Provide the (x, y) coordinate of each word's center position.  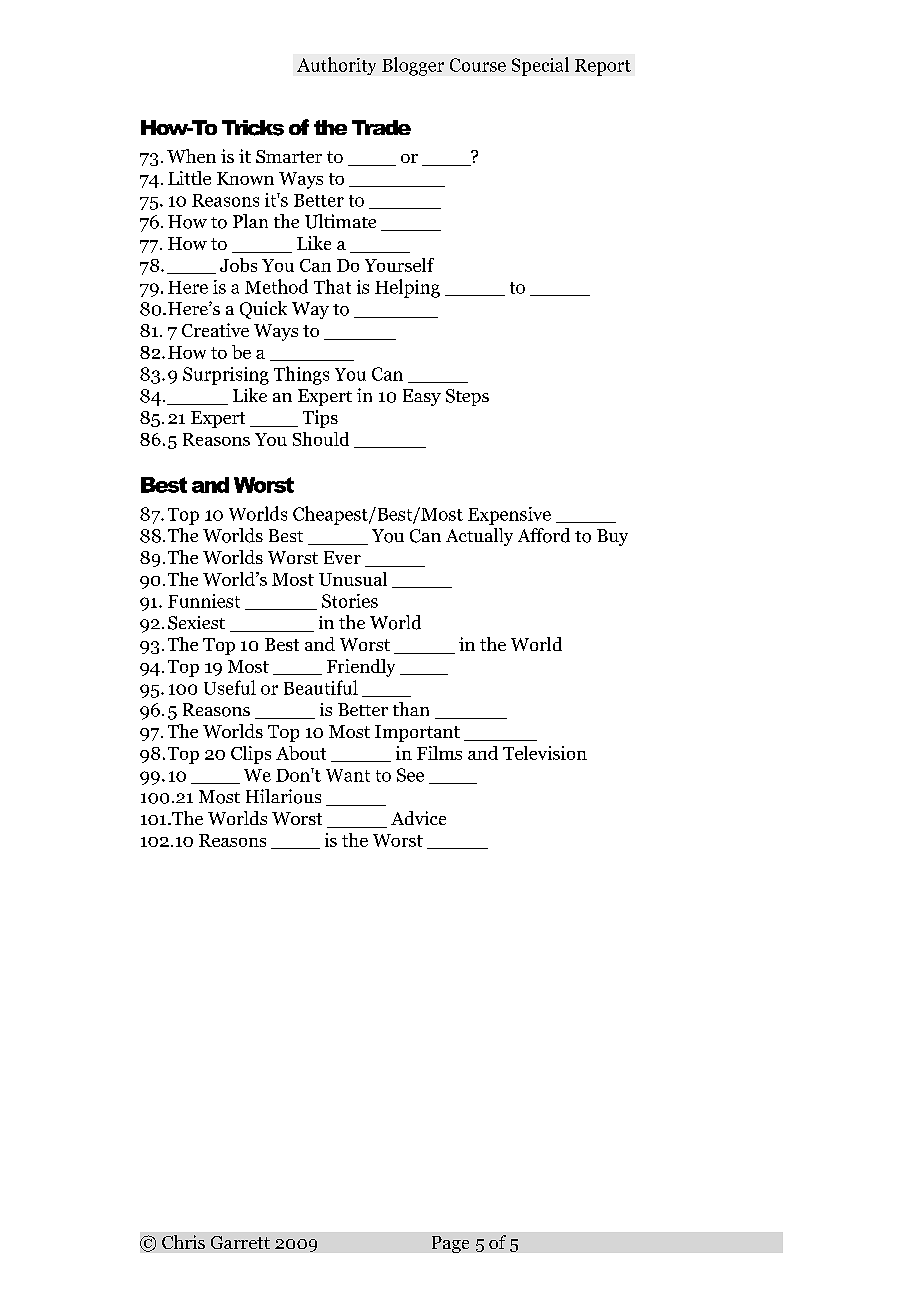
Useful (230, 687)
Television (545, 753)
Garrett (240, 1242)
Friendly (361, 668)
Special (540, 66)
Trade (381, 127)
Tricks (253, 128)
